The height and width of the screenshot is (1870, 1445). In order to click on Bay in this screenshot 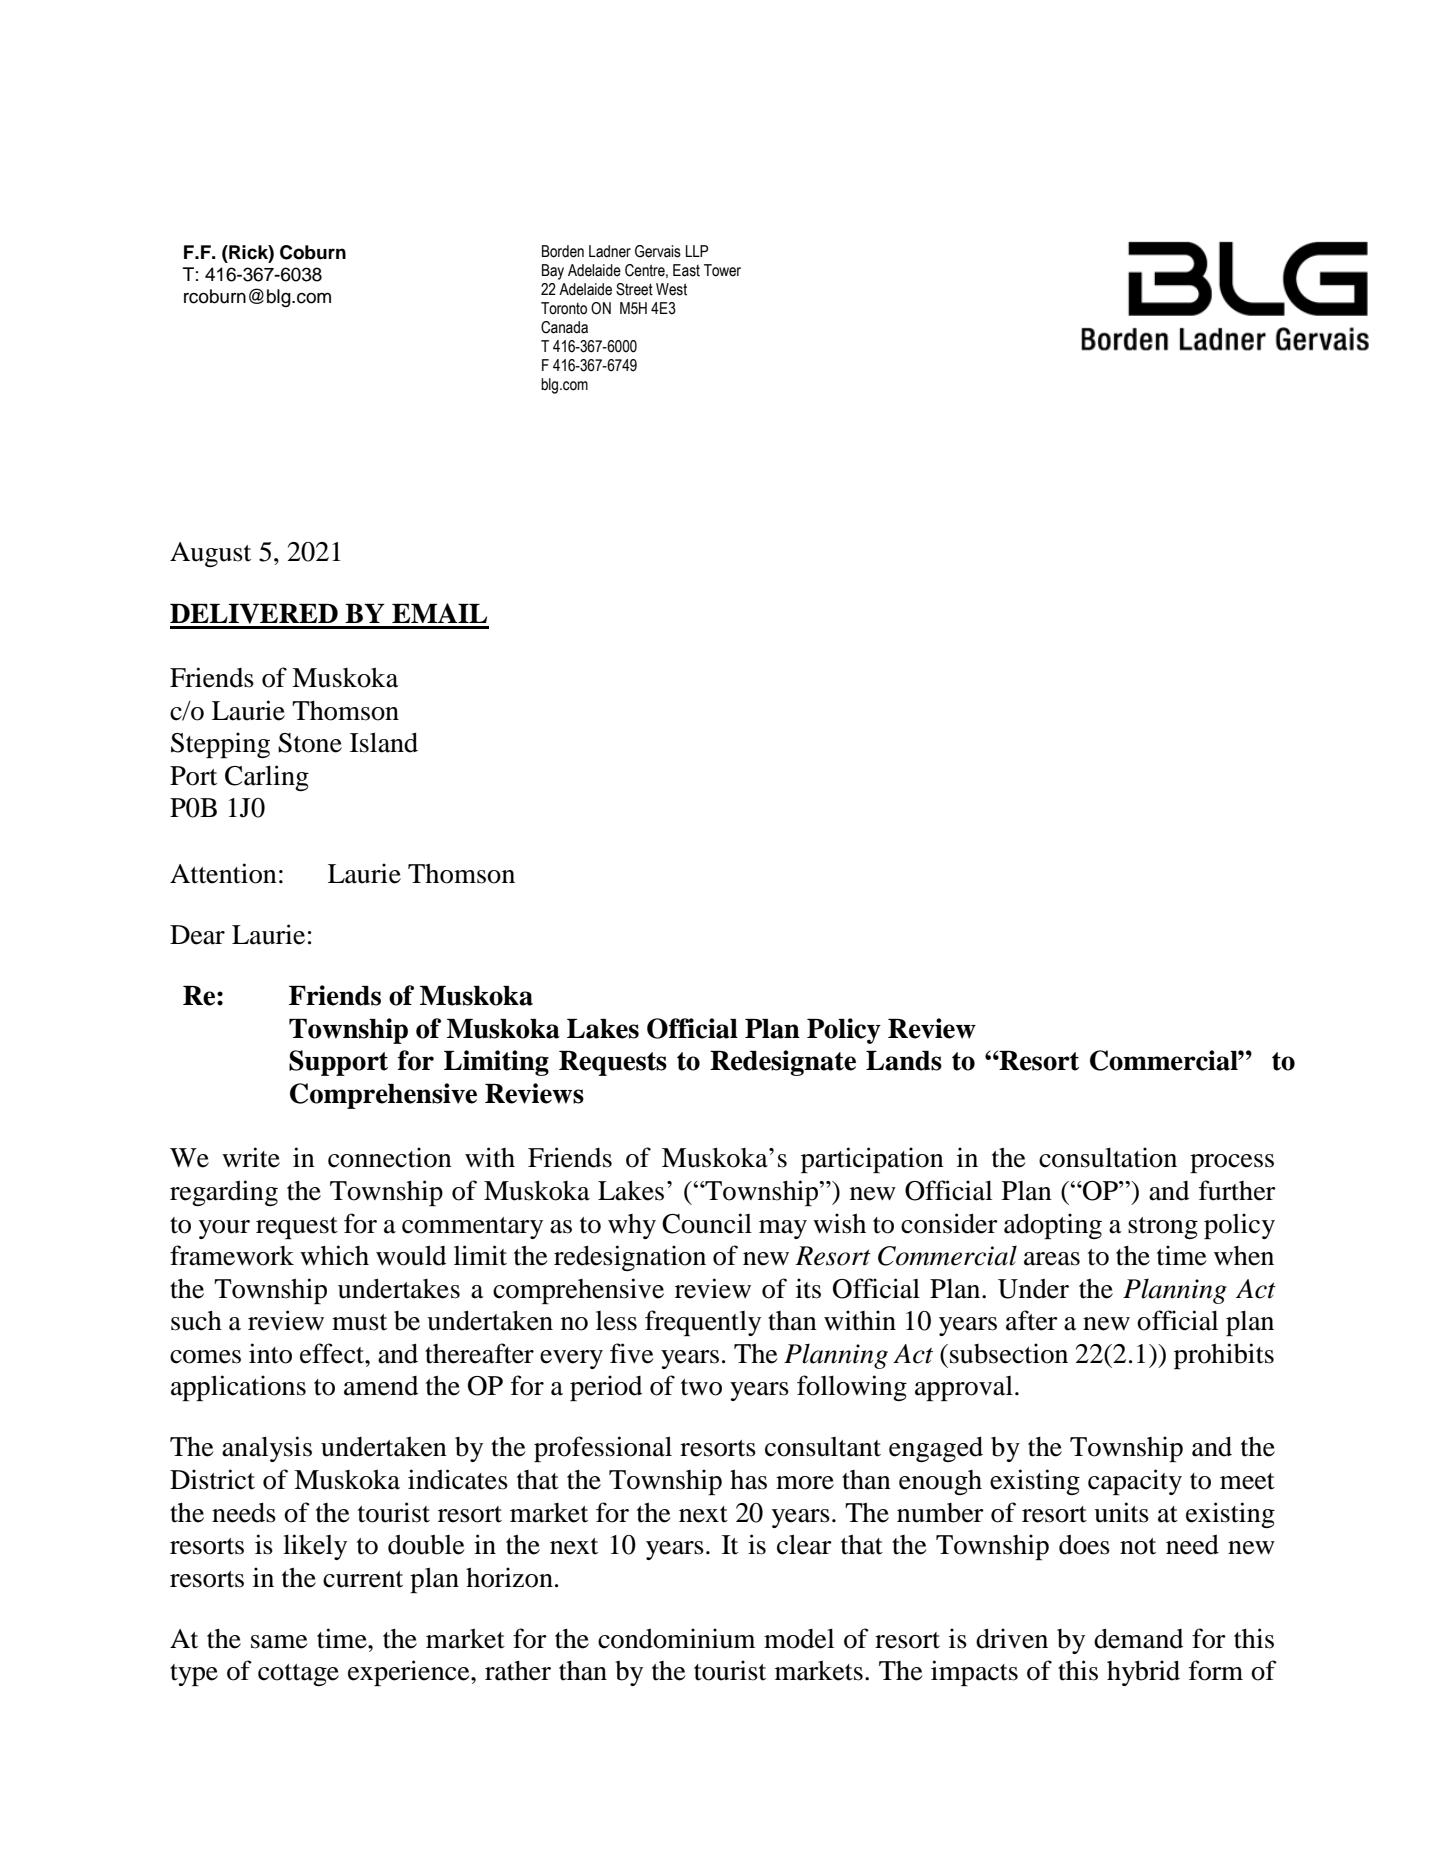, I will do `click(553, 272)`.
